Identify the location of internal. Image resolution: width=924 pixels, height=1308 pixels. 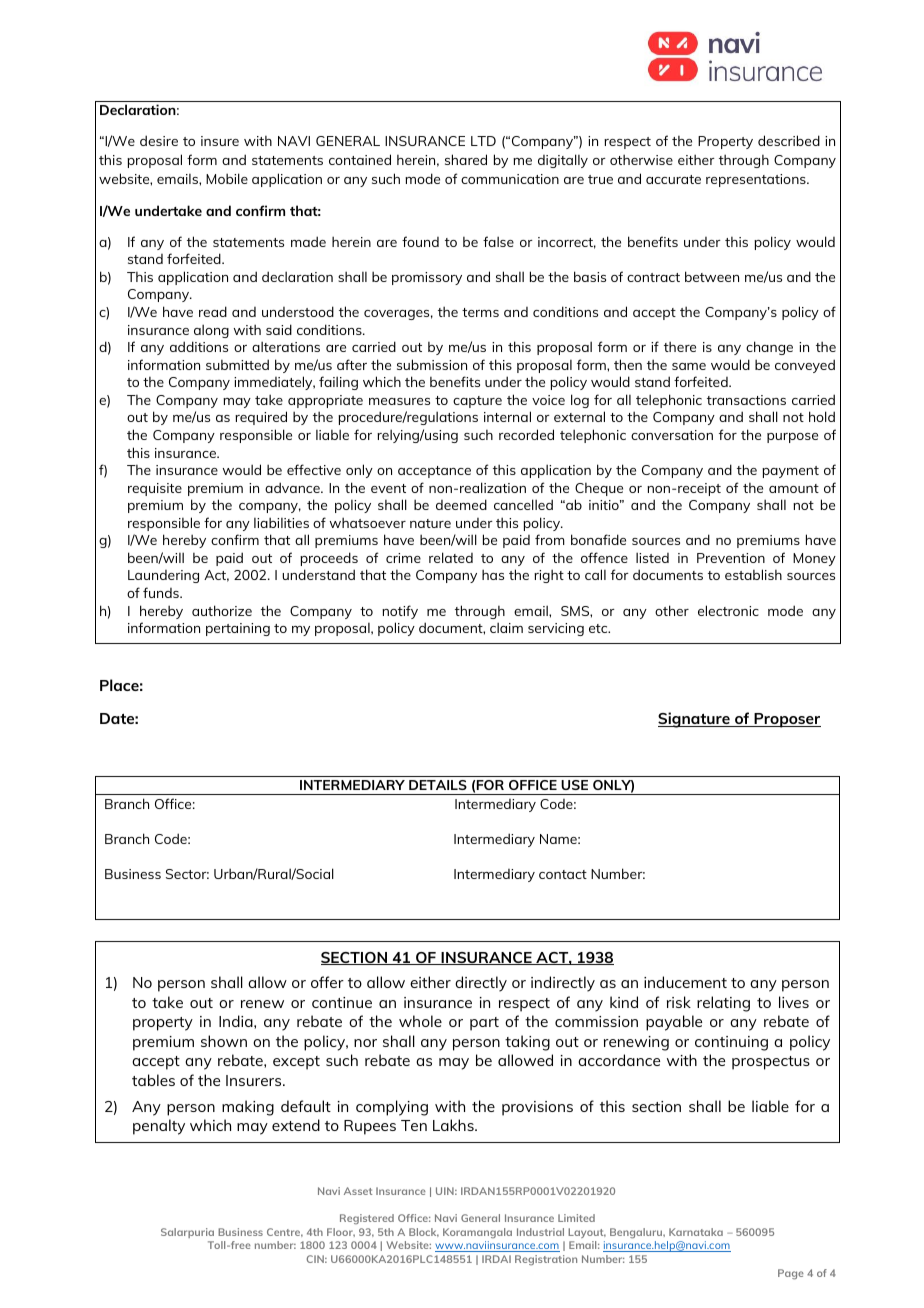
(507, 416).
